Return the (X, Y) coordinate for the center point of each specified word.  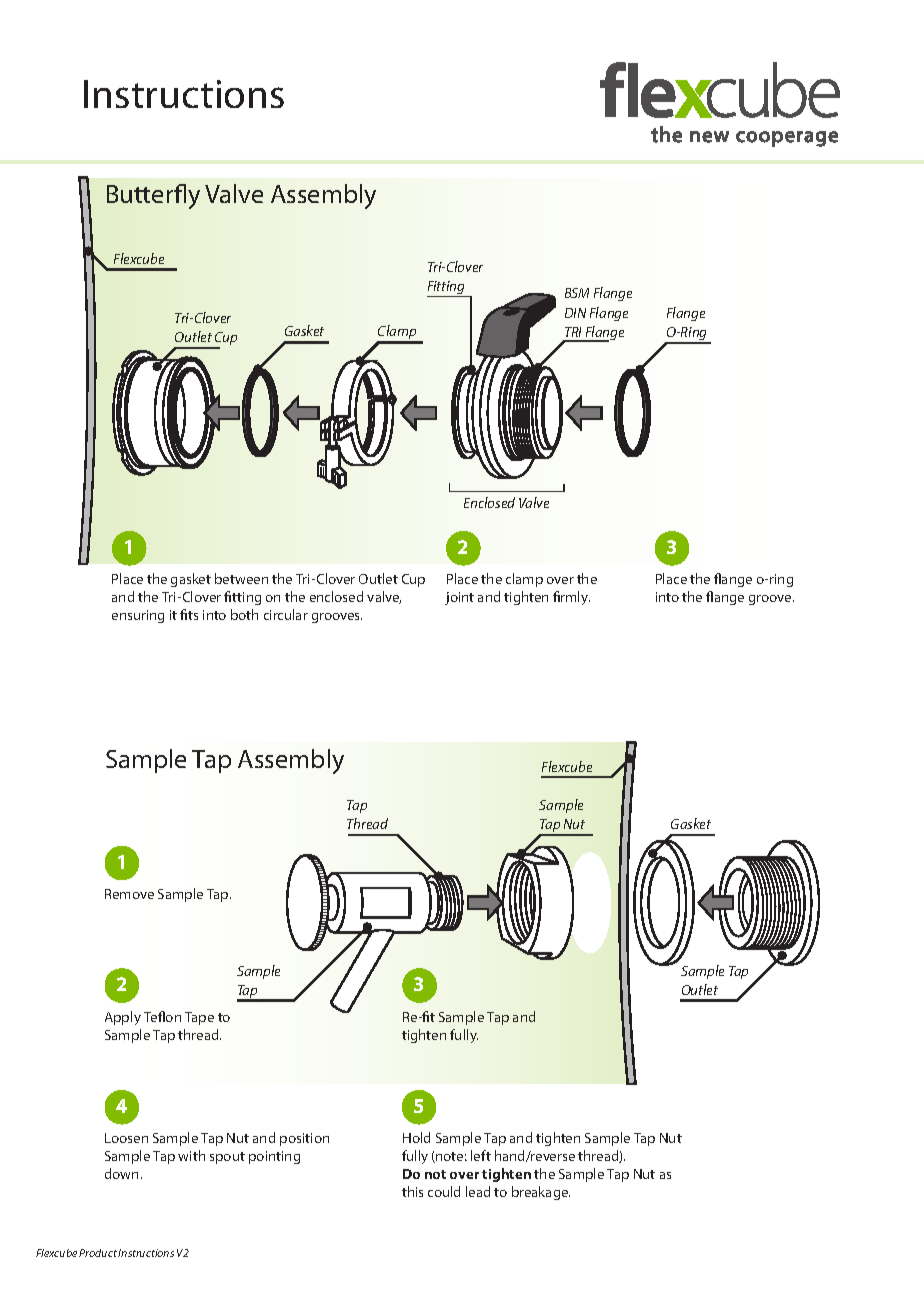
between (241, 578)
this (412, 1191)
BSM (577, 293)
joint (459, 598)
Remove (129, 894)
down (123, 1173)
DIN (575, 313)
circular (286, 614)
